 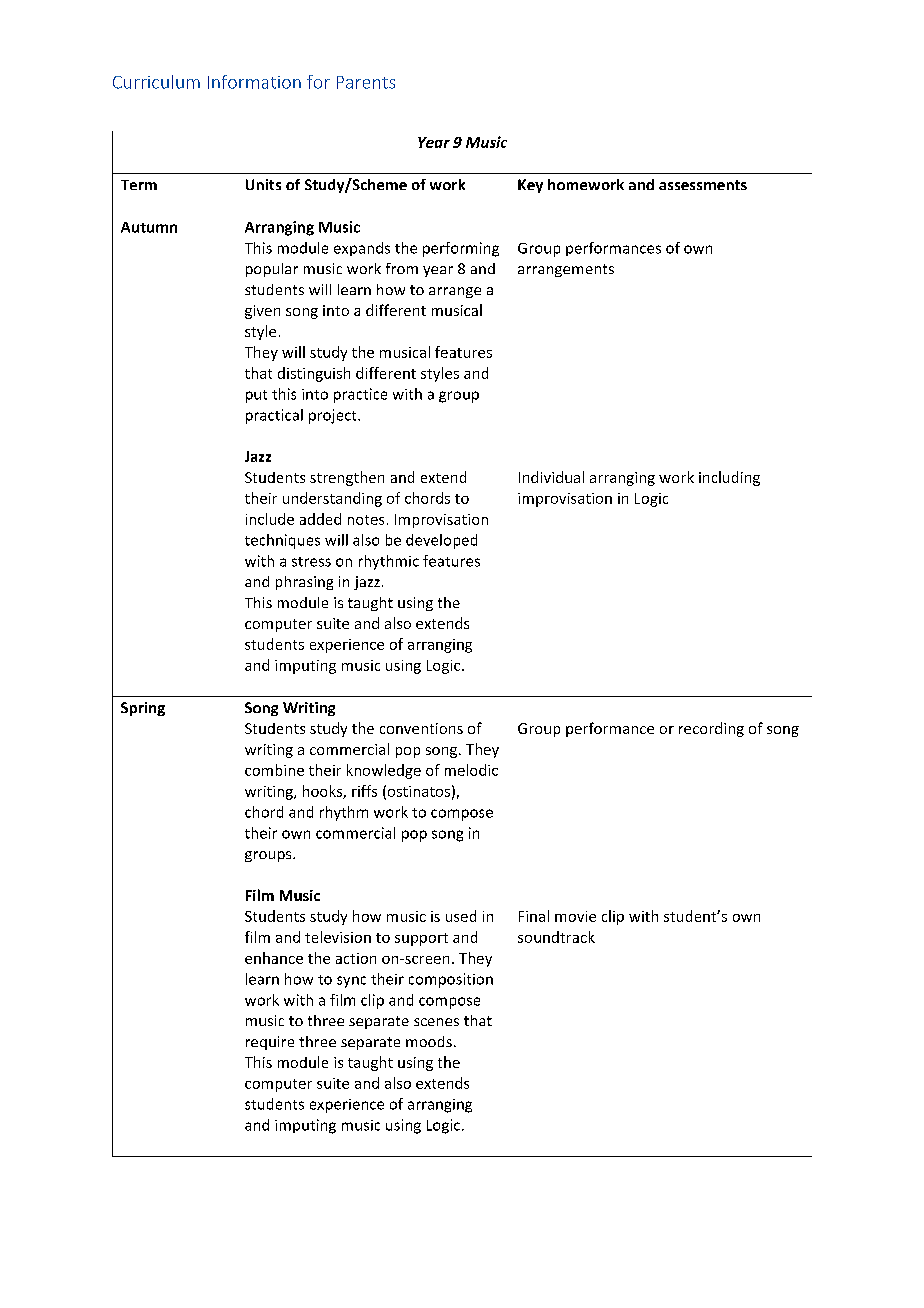 I want to click on including, so click(x=729, y=478).
